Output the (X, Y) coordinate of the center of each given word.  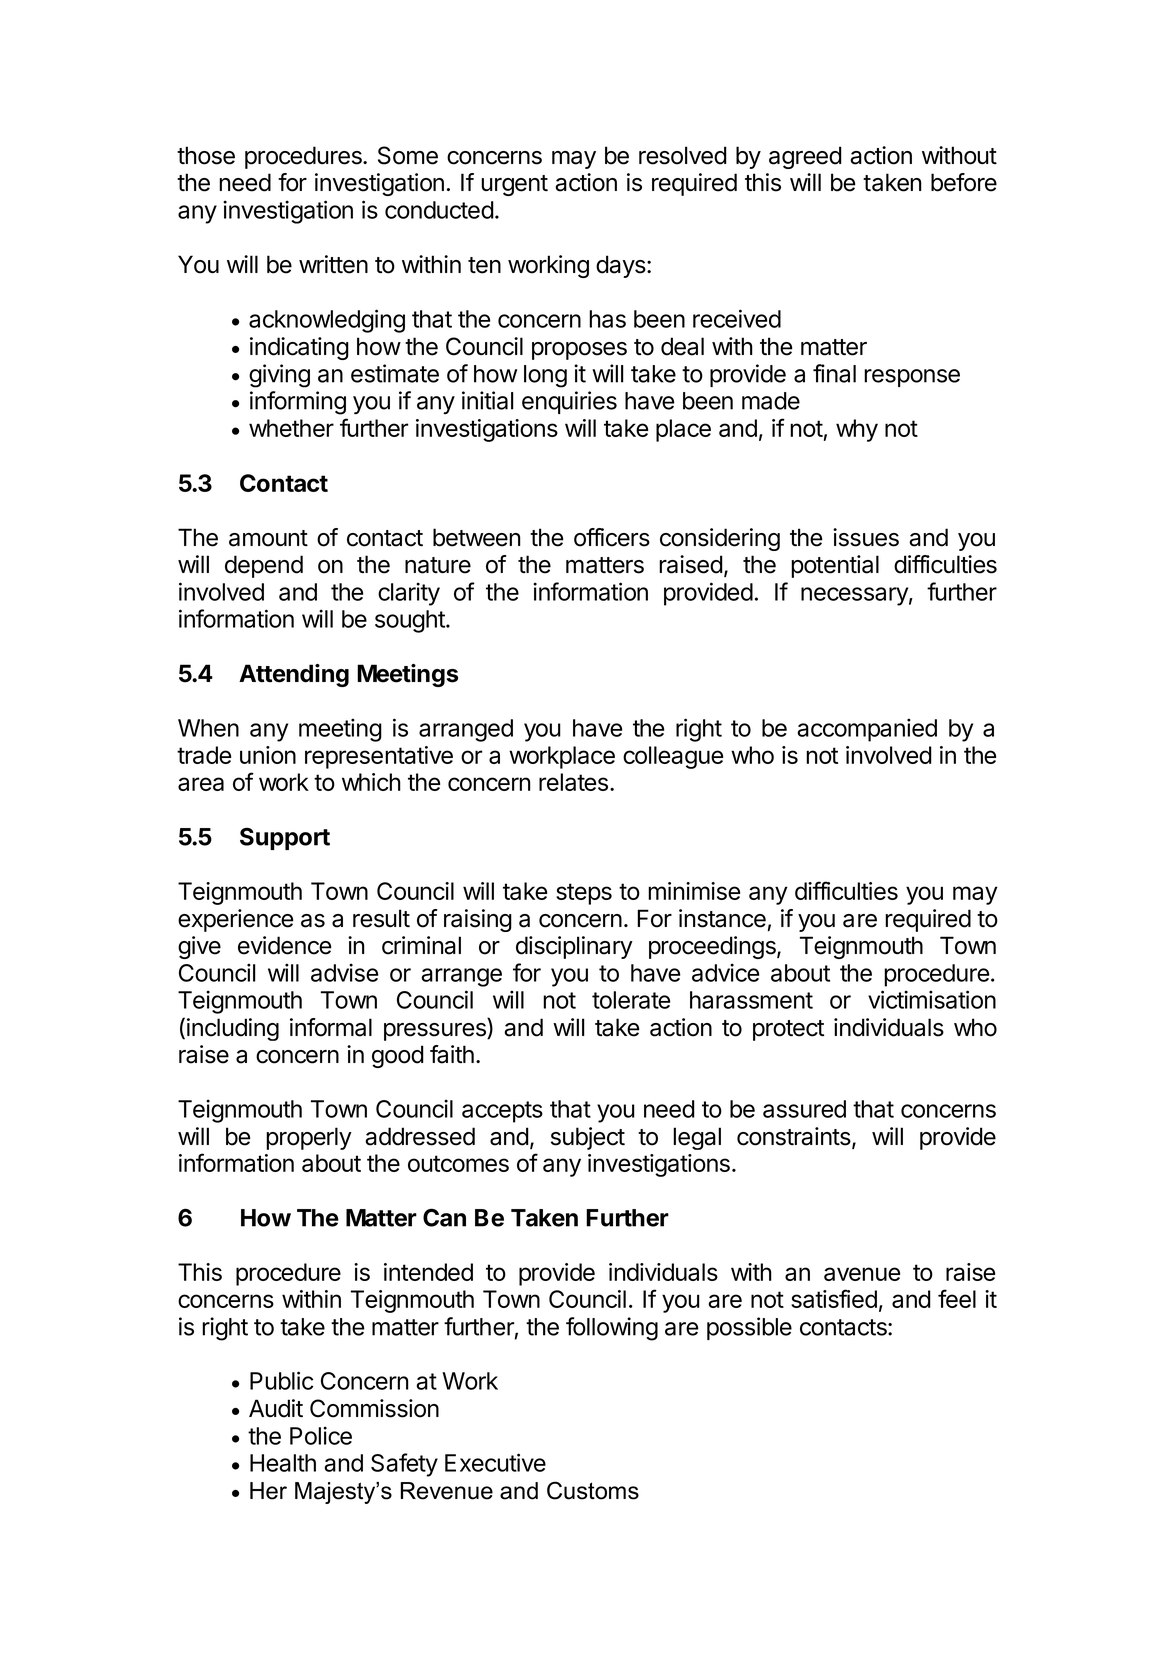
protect (788, 1030)
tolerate (631, 1000)
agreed (805, 157)
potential (835, 566)
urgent (514, 185)
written (333, 264)
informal (331, 1027)
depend (264, 566)
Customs (593, 1490)
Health (283, 1463)
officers (612, 537)
